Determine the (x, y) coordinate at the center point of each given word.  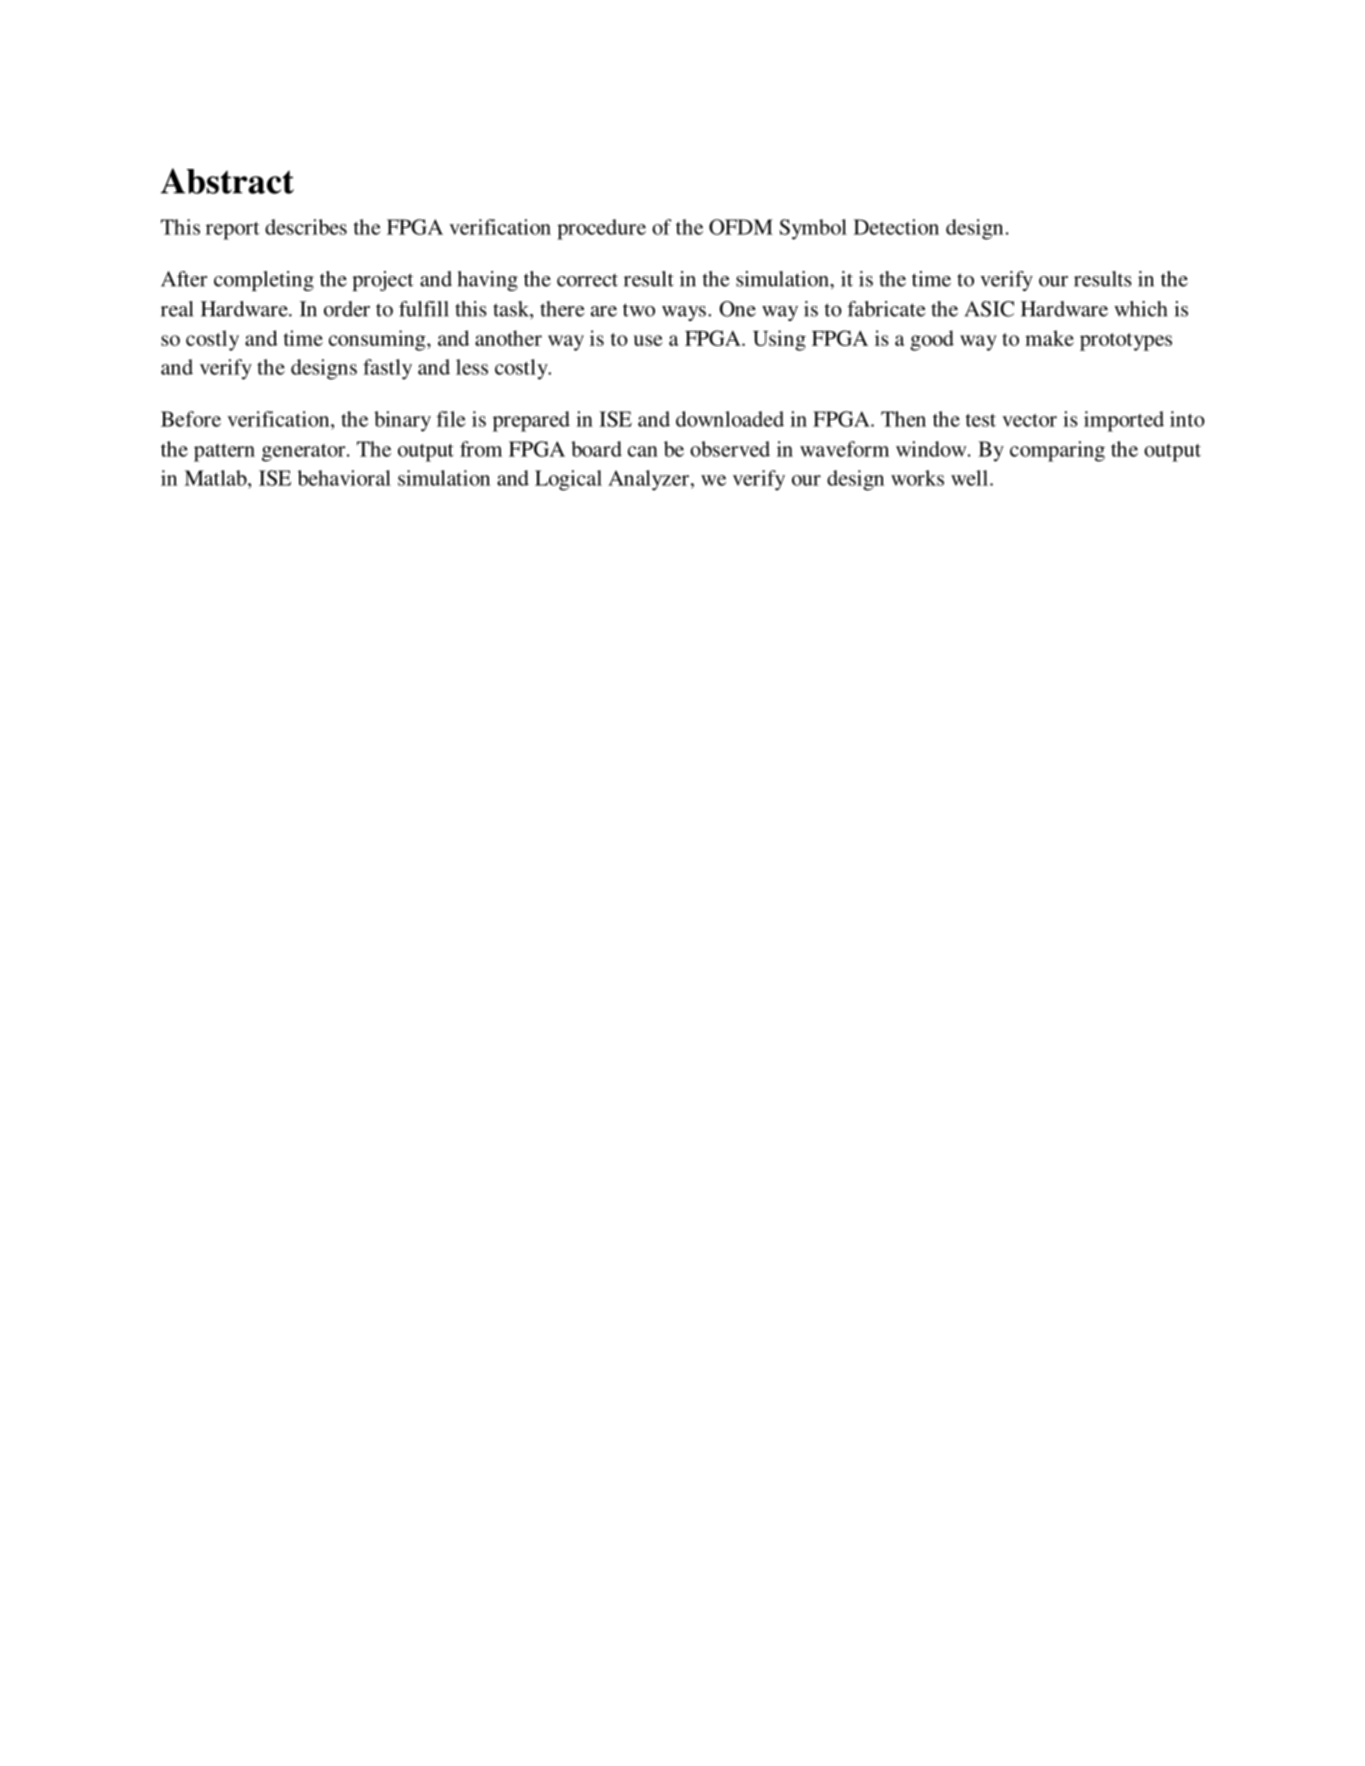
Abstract (227, 181)
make (1049, 338)
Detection (896, 227)
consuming (378, 340)
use (648, 340)
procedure (601, 229)
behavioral (344, 478)
